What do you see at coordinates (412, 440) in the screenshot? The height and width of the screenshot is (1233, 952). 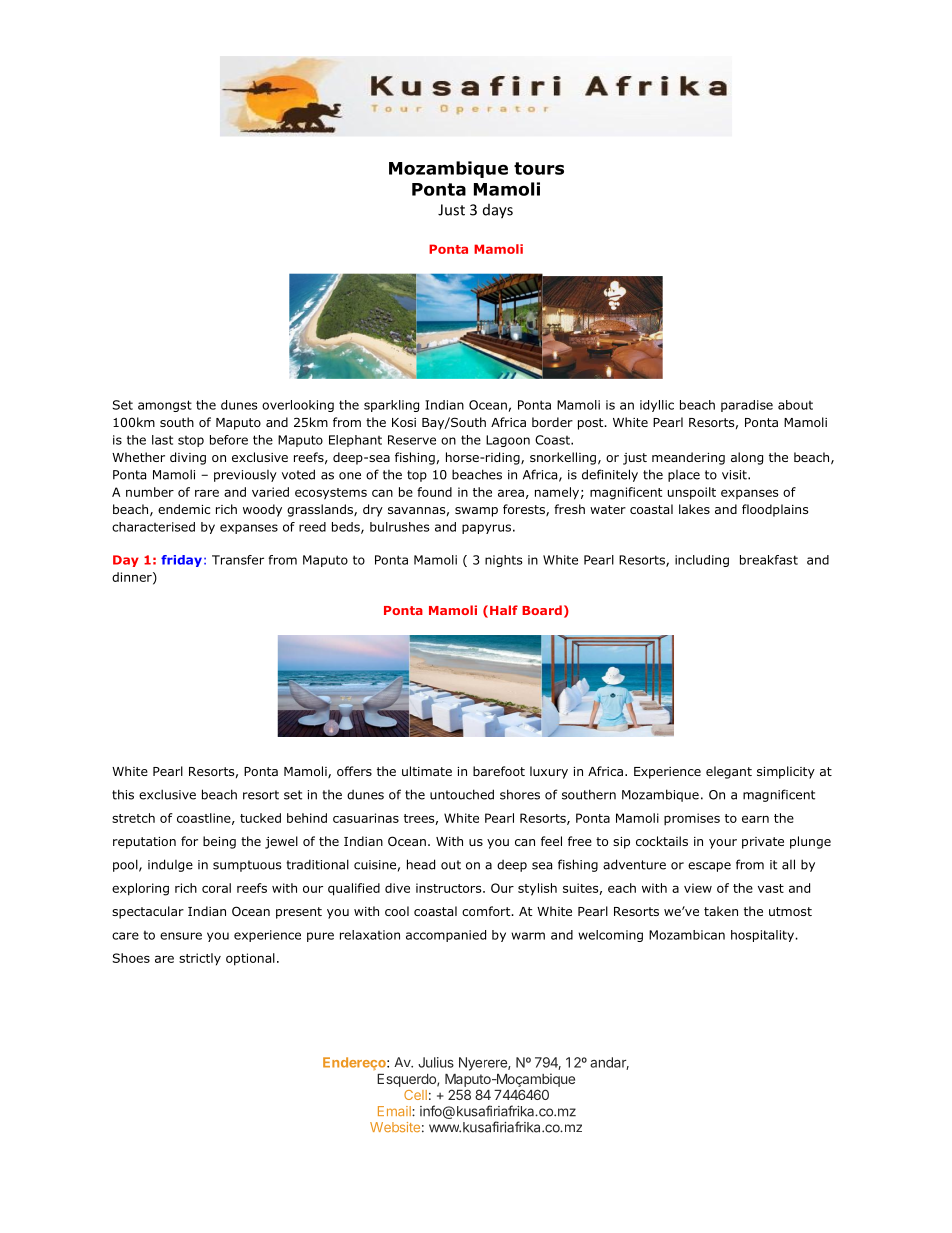 I see `Reserve` at bounding box center [412, 440].
